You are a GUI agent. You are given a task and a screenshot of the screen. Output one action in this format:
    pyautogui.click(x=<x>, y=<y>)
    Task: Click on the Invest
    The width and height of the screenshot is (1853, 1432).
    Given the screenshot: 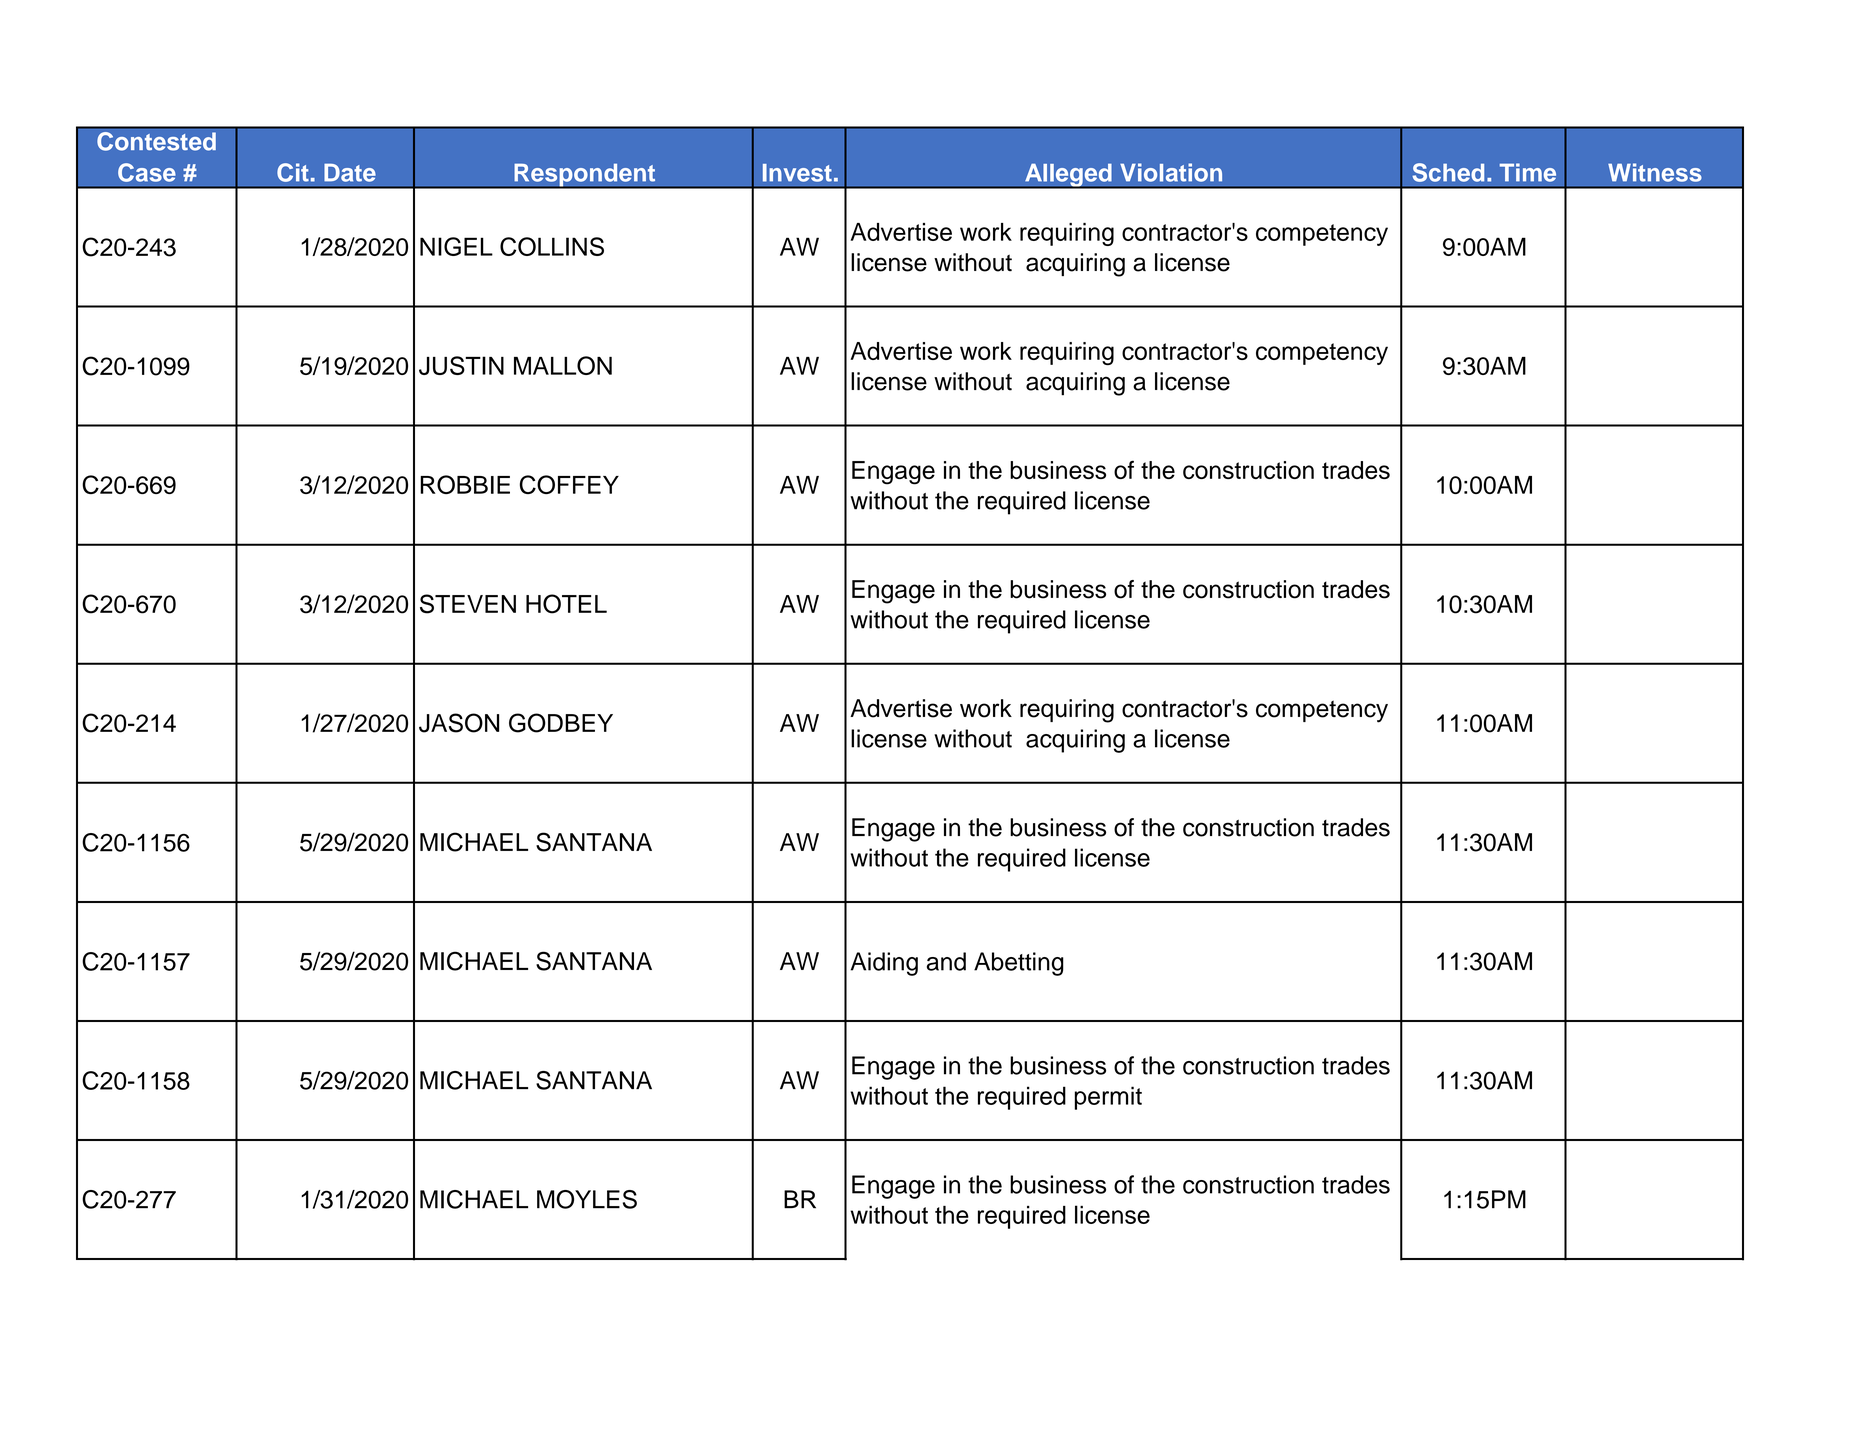 What is the action you would take?
    pyautogui.click(x=797, y=173)
